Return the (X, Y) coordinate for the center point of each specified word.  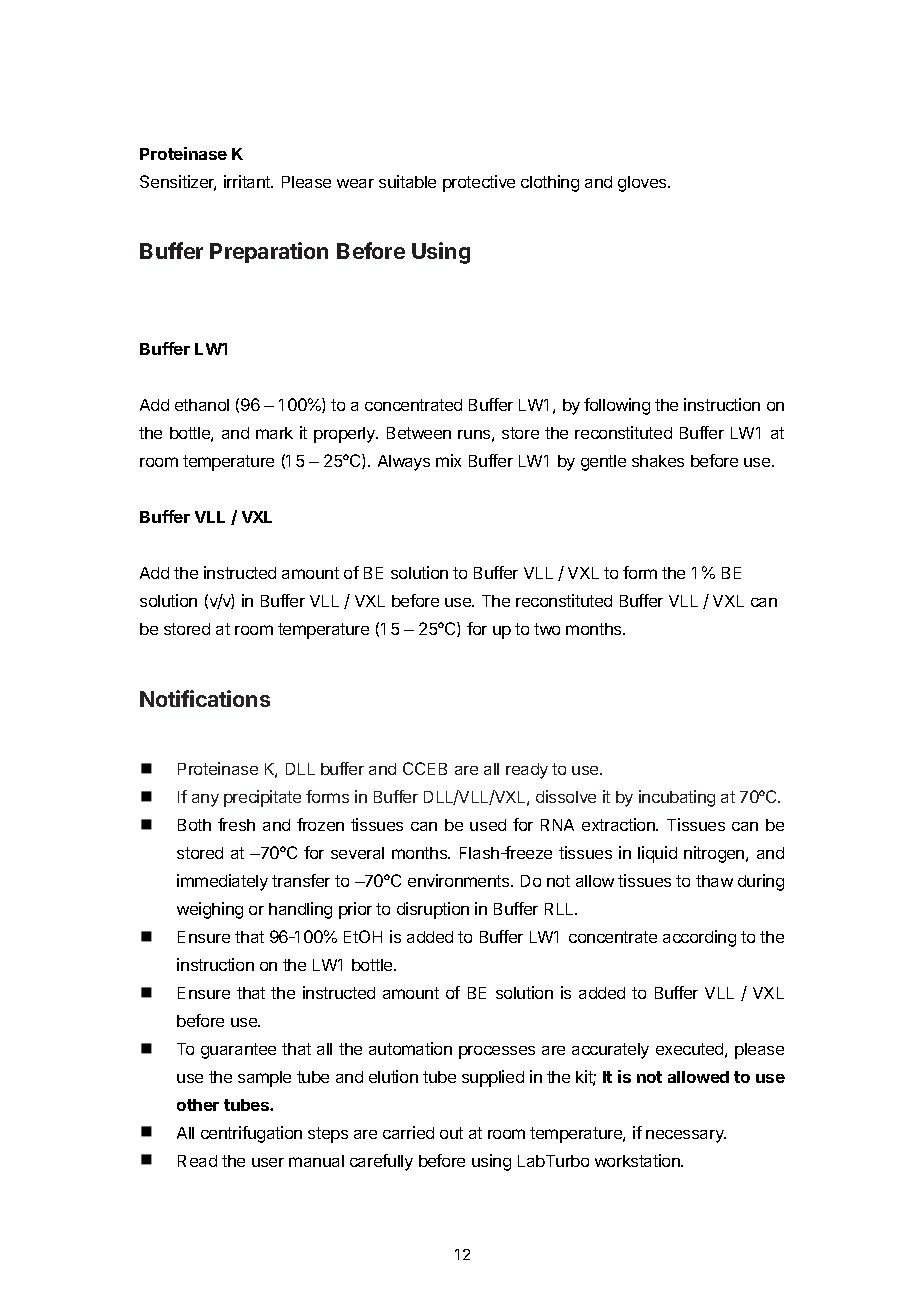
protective (479, 183)
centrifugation (251, 1134)
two (547, 629)
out (451, 1133)
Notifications (205, 698)
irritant (248, 181)
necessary (686, 1136)
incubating (677, 798)
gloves (643, 184)
